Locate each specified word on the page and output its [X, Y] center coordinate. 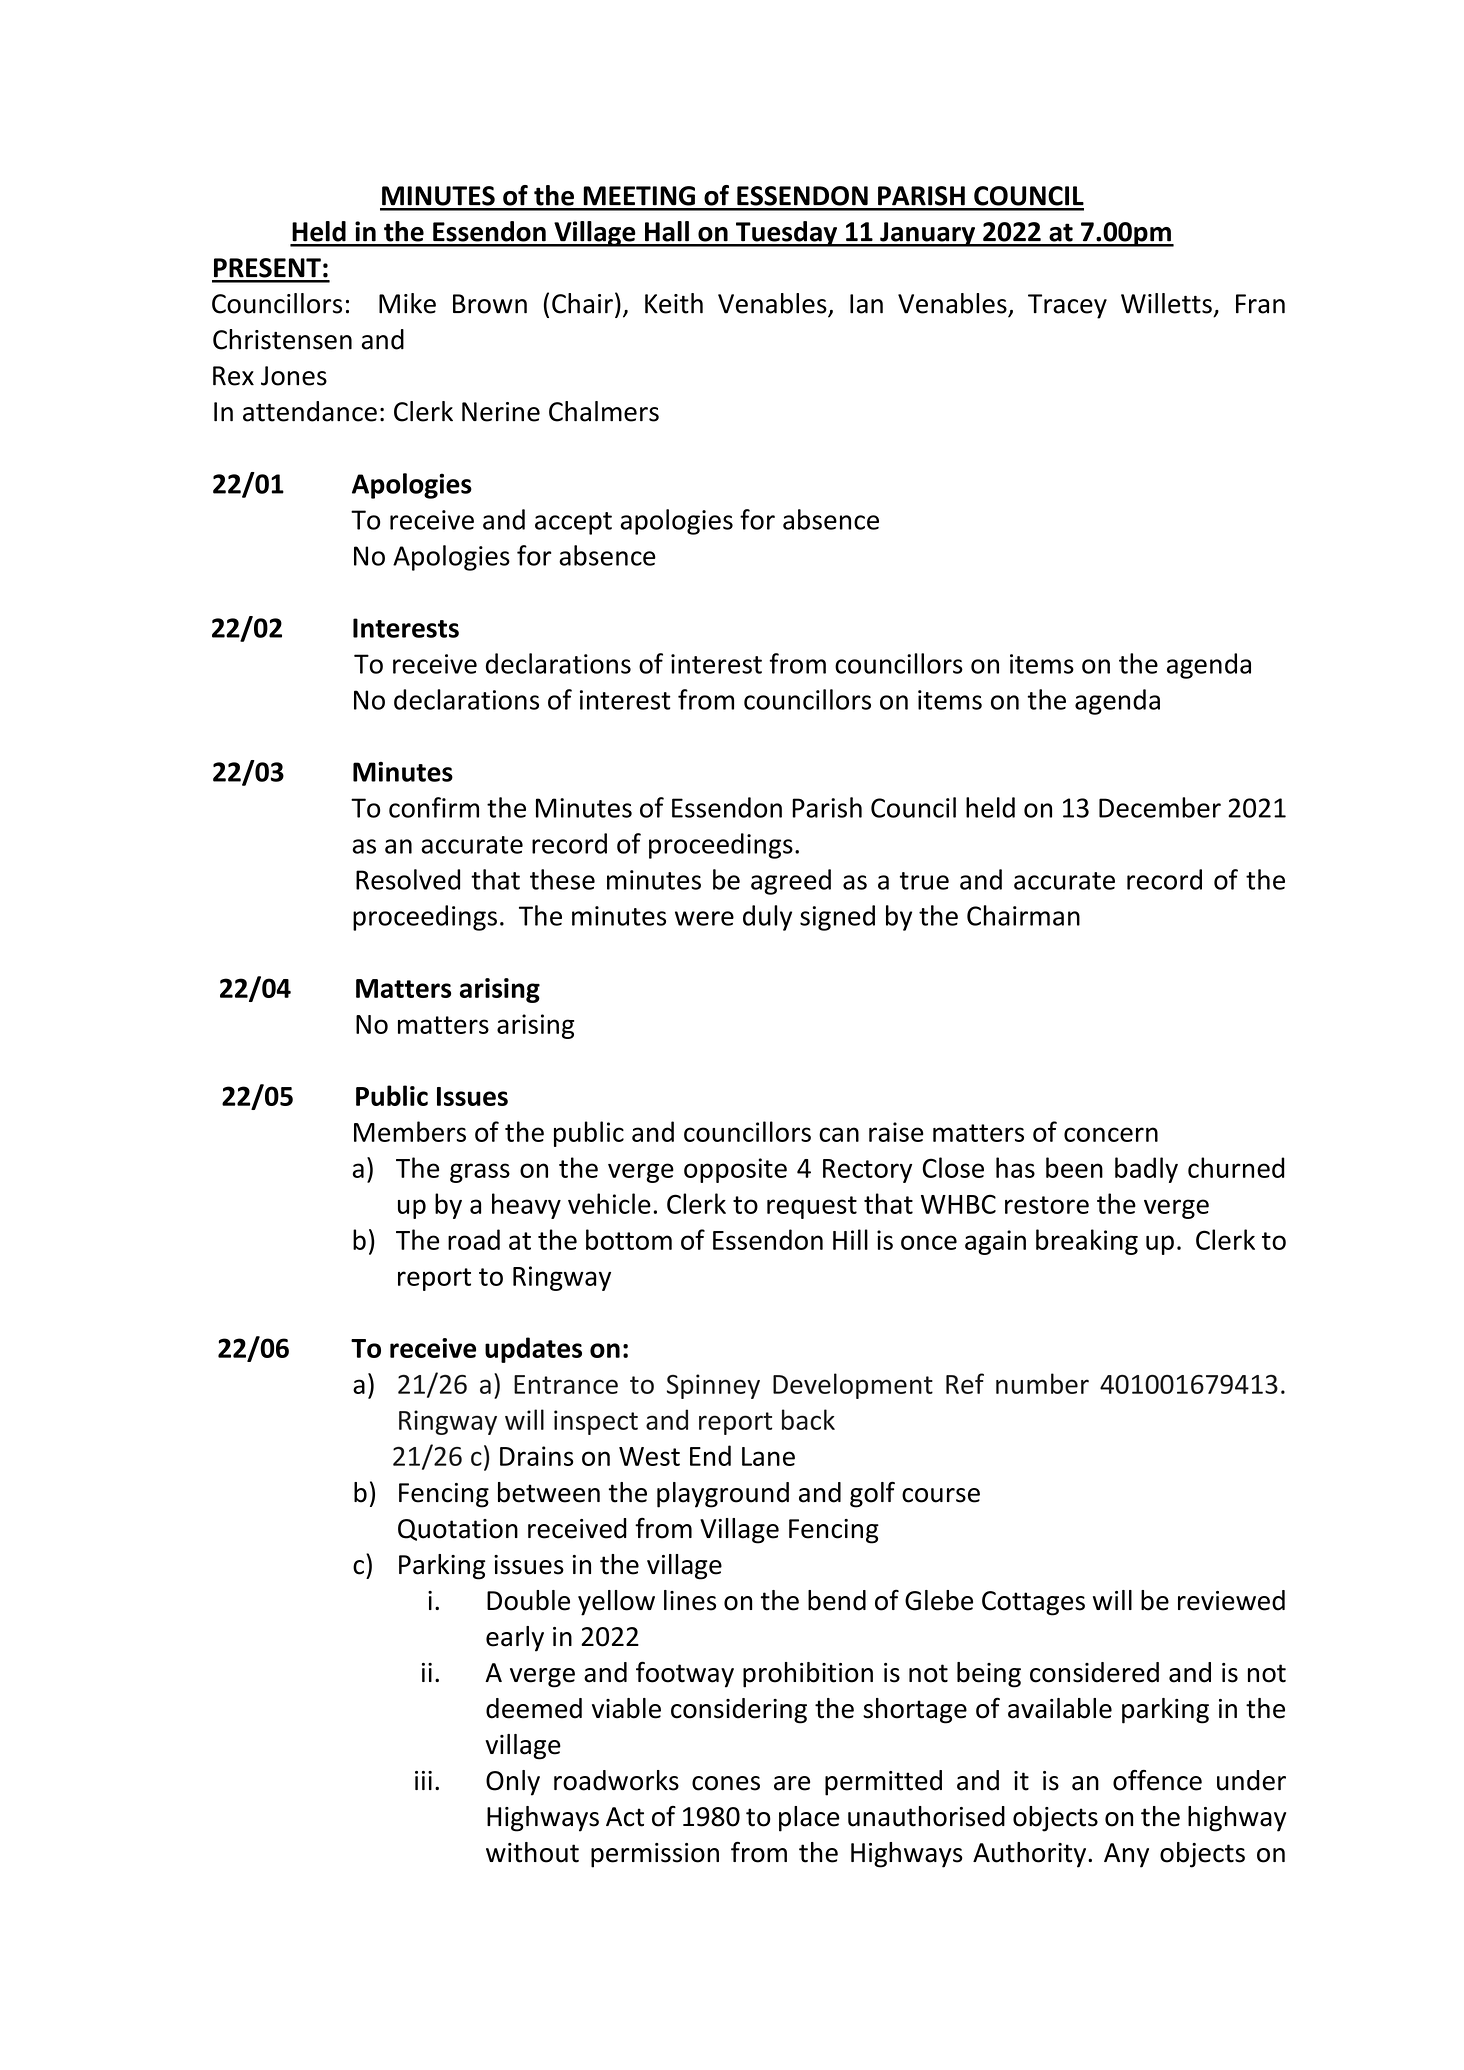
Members [410, 1131]
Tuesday [787, 234]
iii [423, 1780]
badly [1146, 1170]
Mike [407, 303]
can [839, 1134]
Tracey [1067, 306]
